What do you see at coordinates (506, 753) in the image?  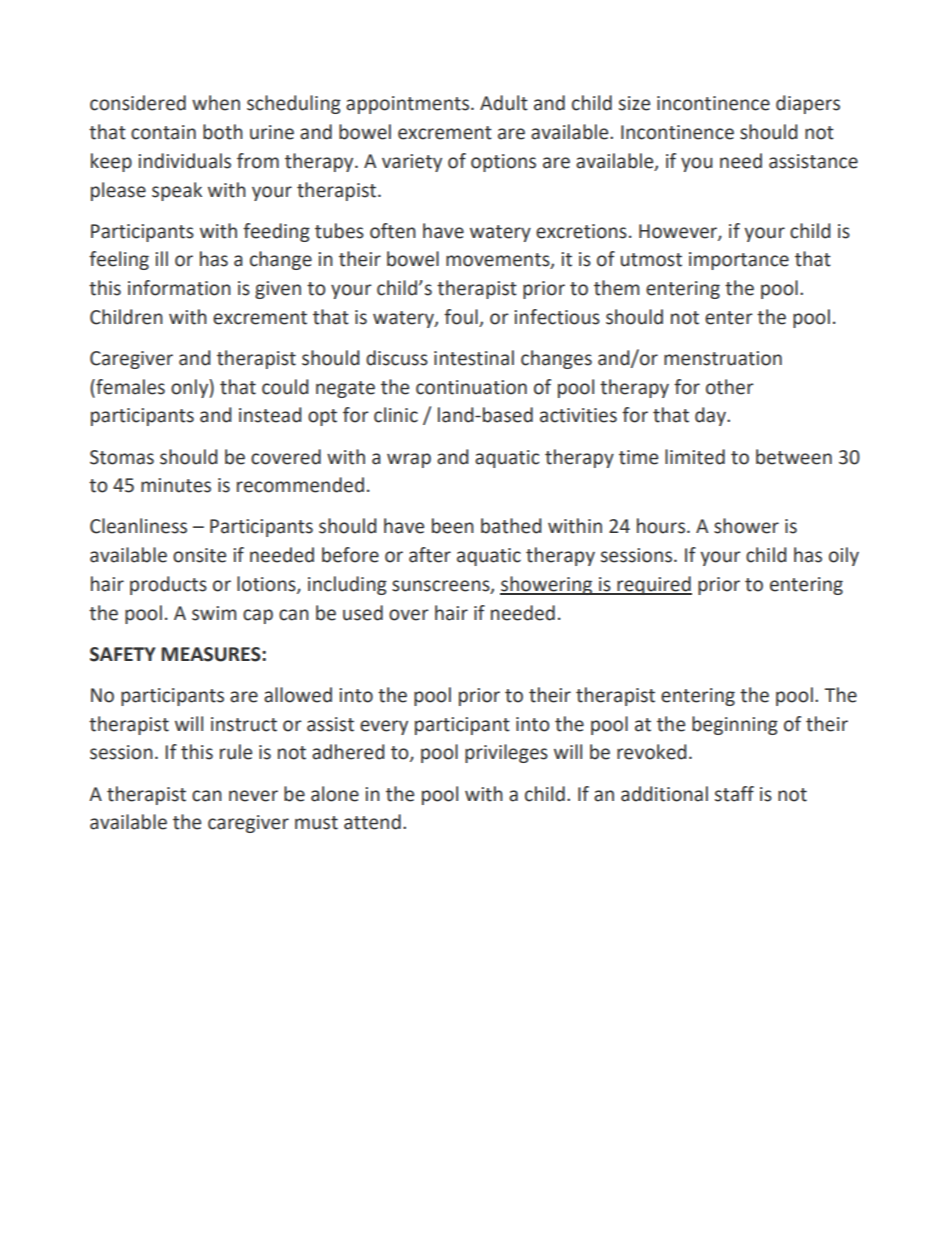 I see `privileges` at bounding box center [506, 753].
